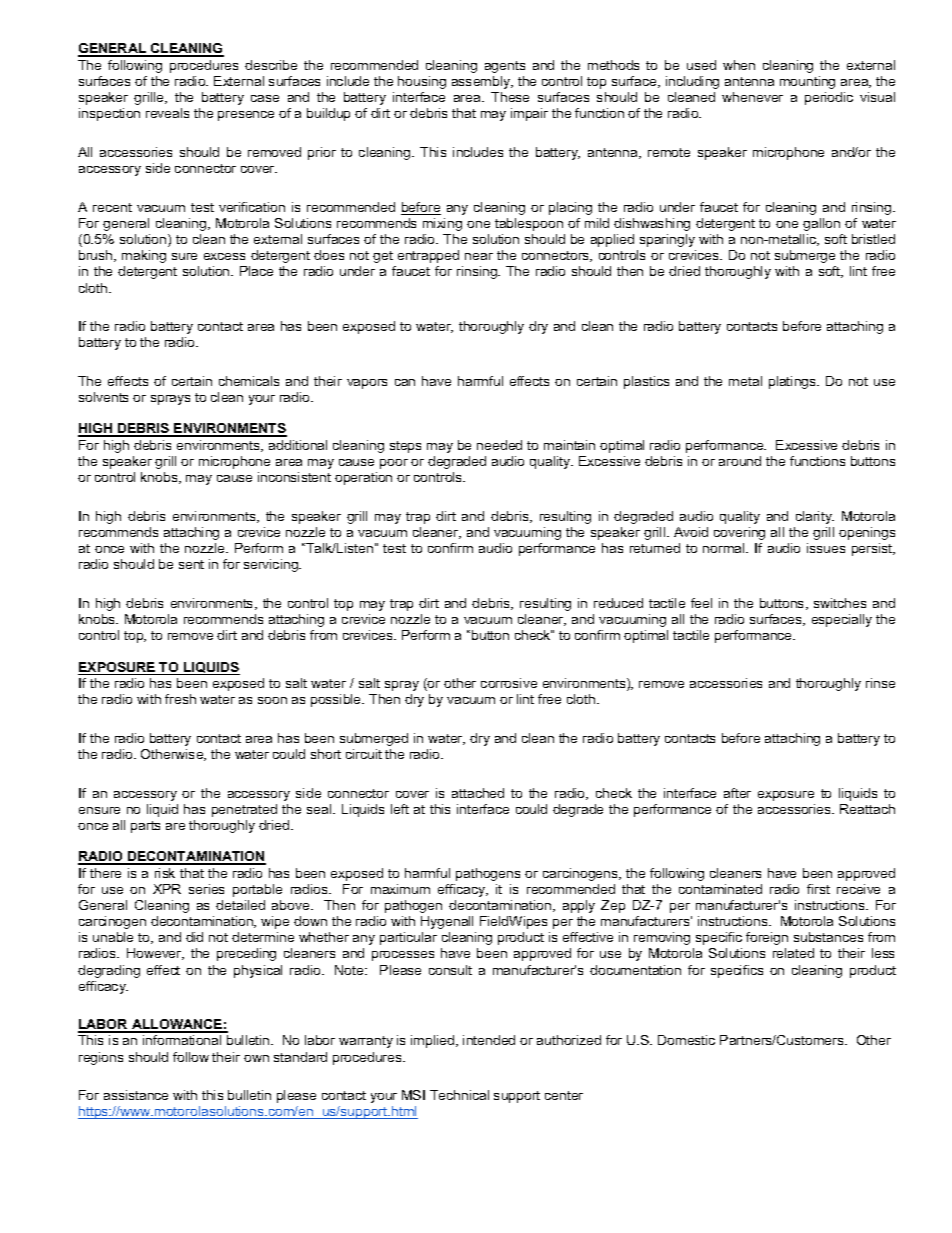 Image resolution: width=952 pixels, height=1233 pixels. What do you see at coordinates (740, 461) in the screenshot?
I see `around` at bounding box center [740, 461].
